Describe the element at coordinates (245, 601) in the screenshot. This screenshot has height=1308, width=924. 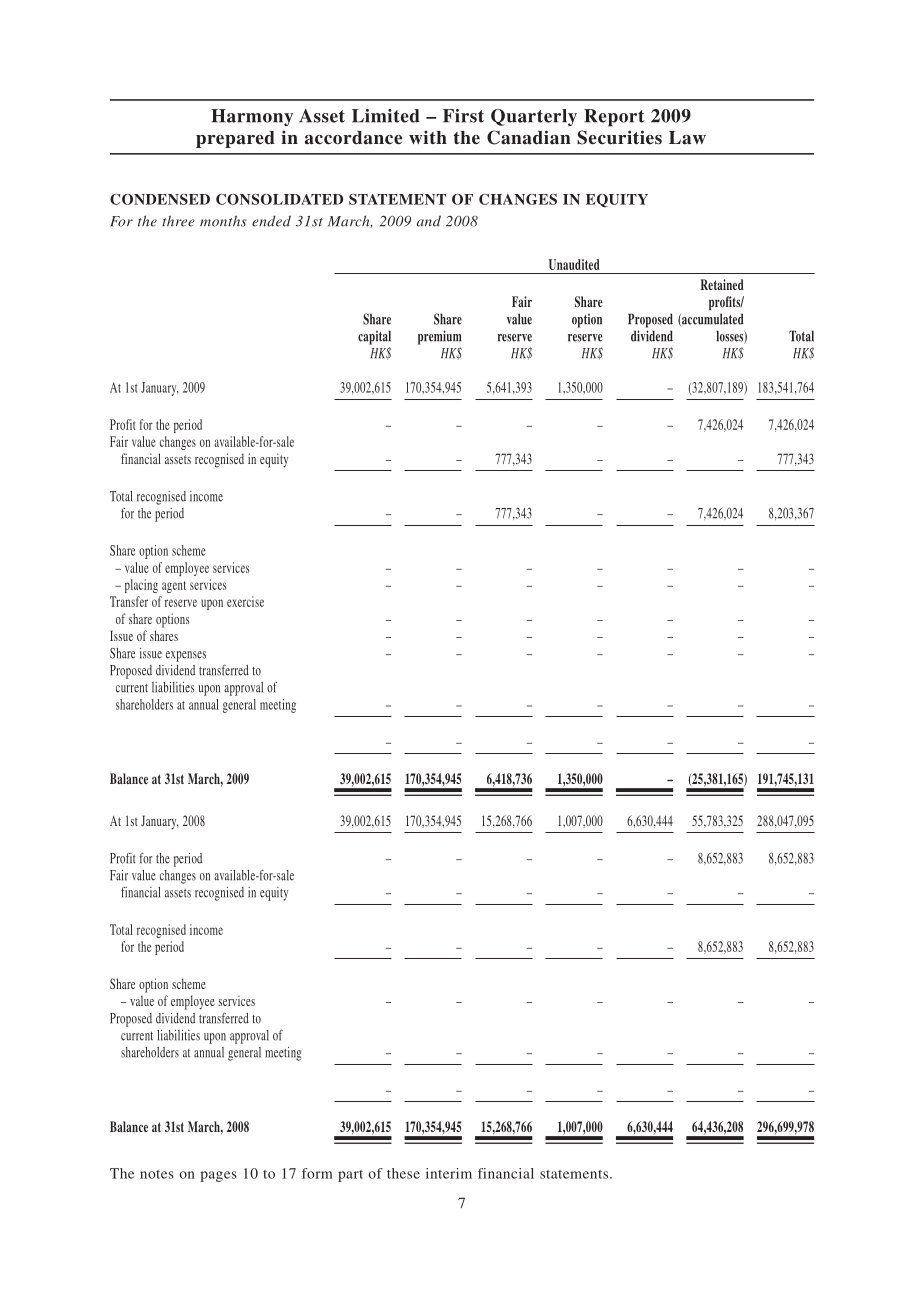
I see `exercise` at that location.
